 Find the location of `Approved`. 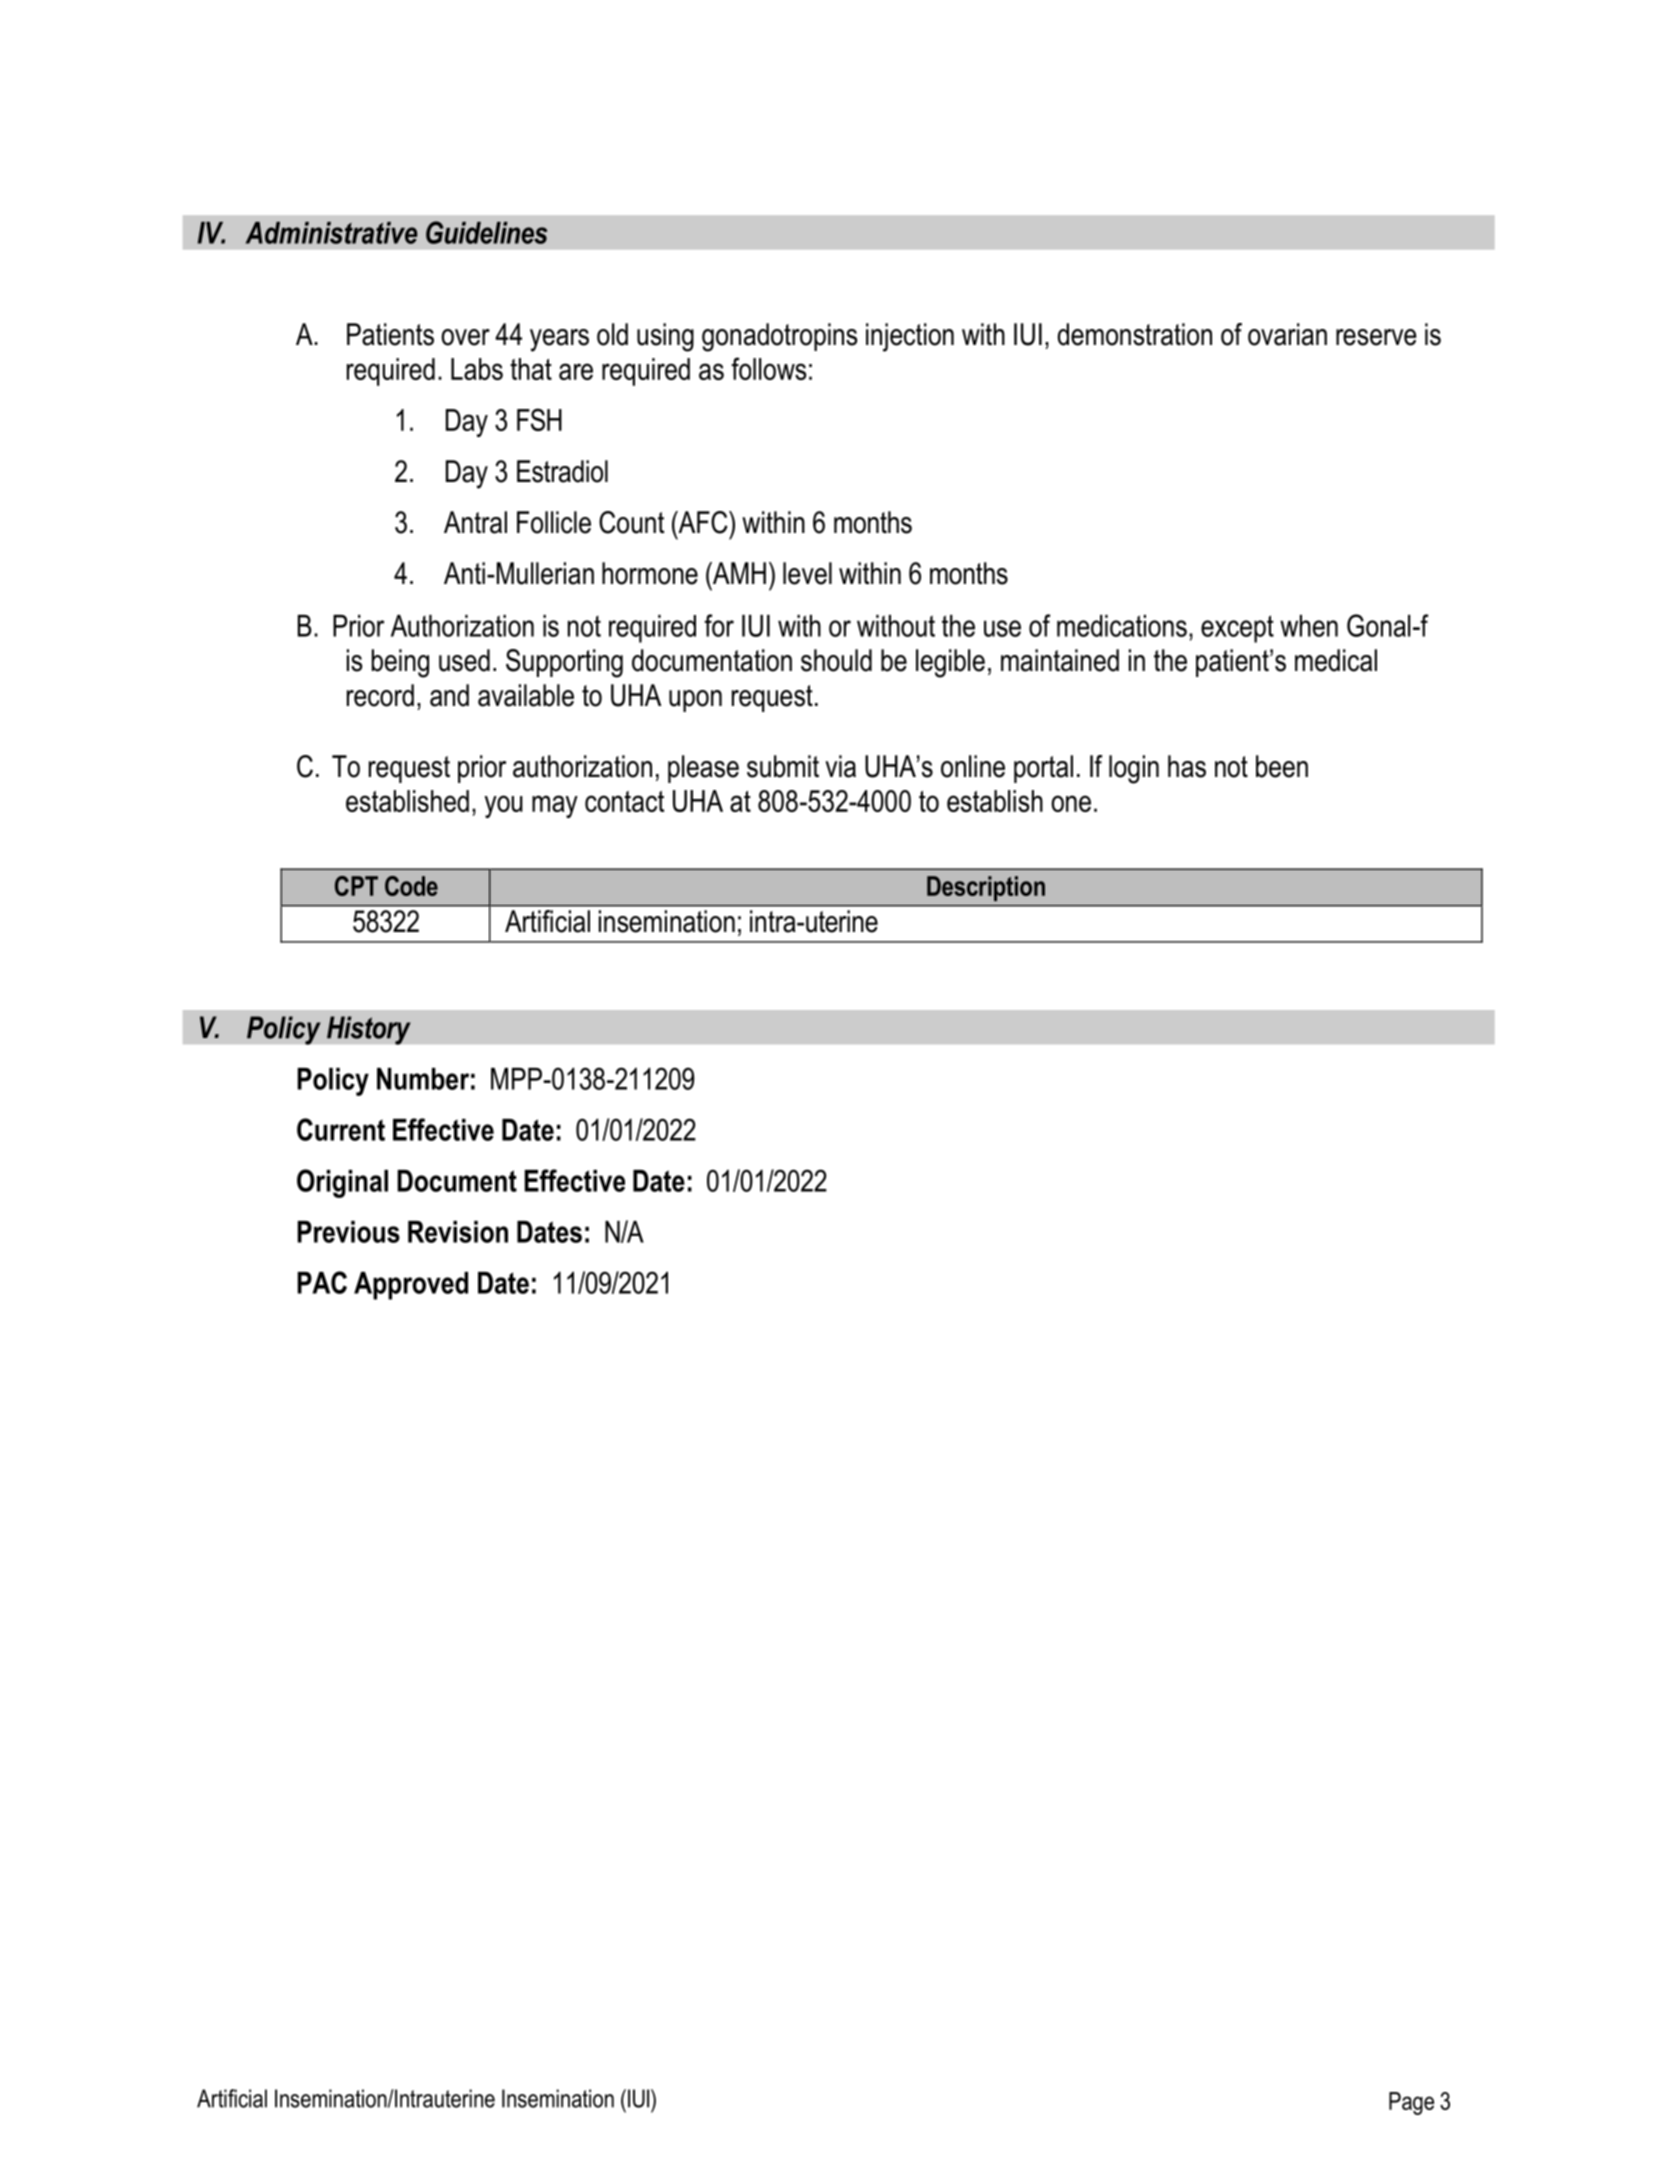

Approved is located at coordinates (411, 1286).
